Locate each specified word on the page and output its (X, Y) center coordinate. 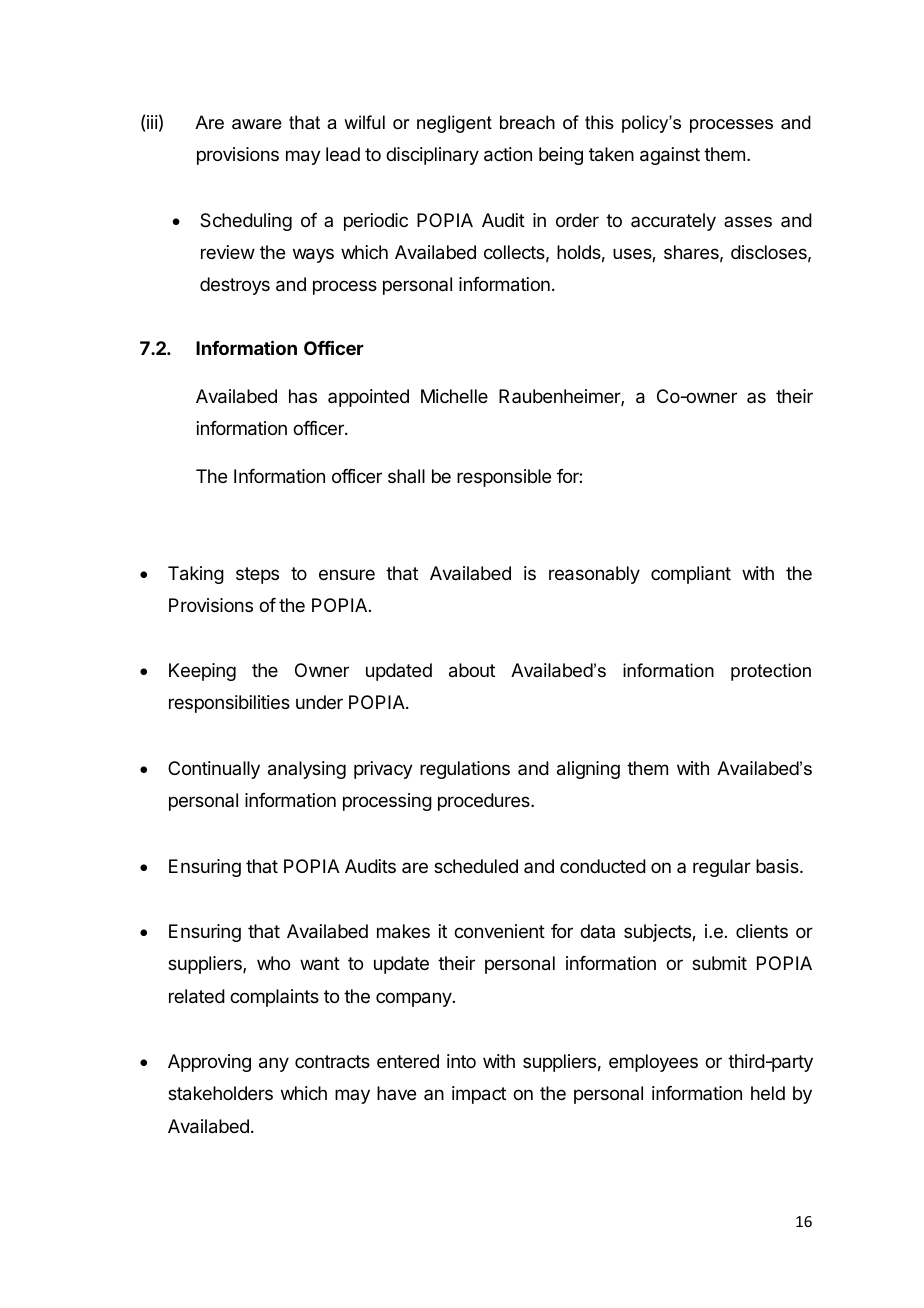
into (461, 1061)
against (670, 156)
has (303, 396)
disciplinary (432, 156)
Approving (209, 1063)
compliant (691, 575)
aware (257, 124)
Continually (214, 770)
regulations (465, 770)
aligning (588, 770)
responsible (504, 478)
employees (653, 1063)
